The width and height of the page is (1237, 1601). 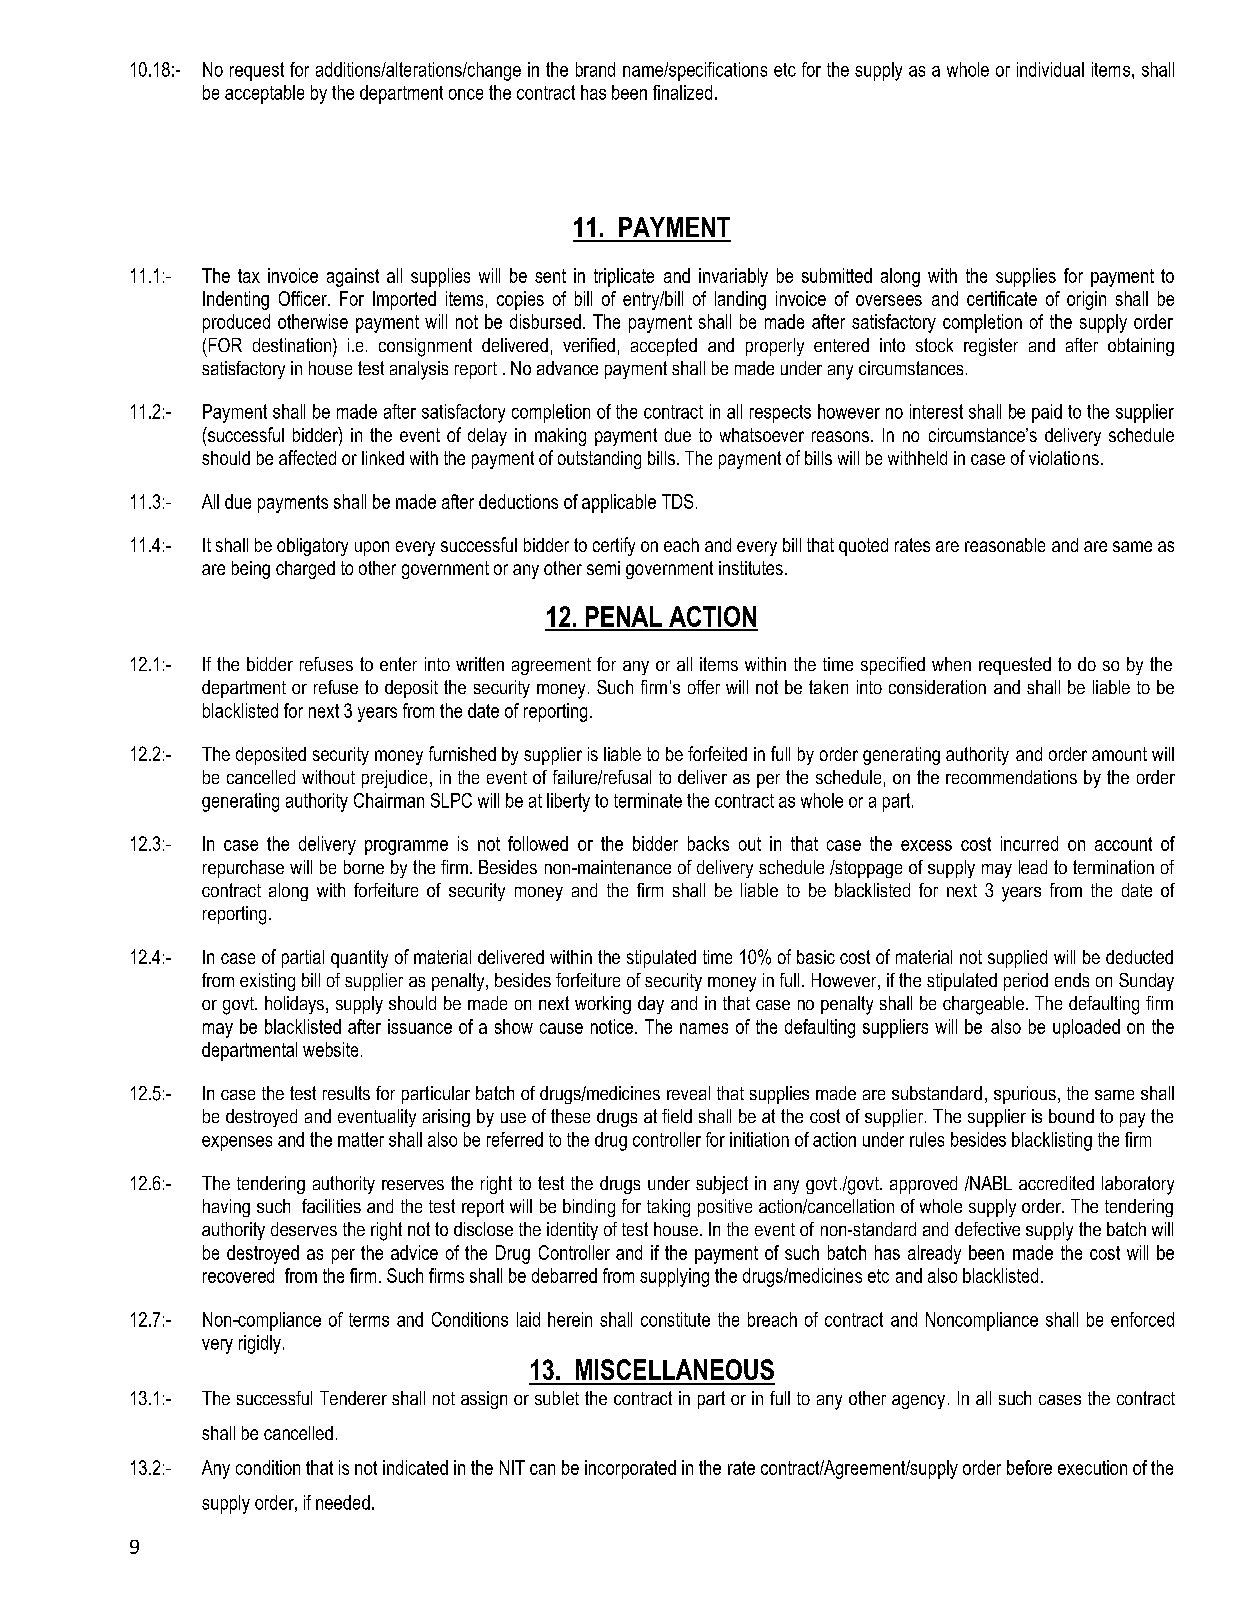 What do you see at coordinates (264, 94) in the page?
I see `acceptable` at bounding box center [264, 94].
